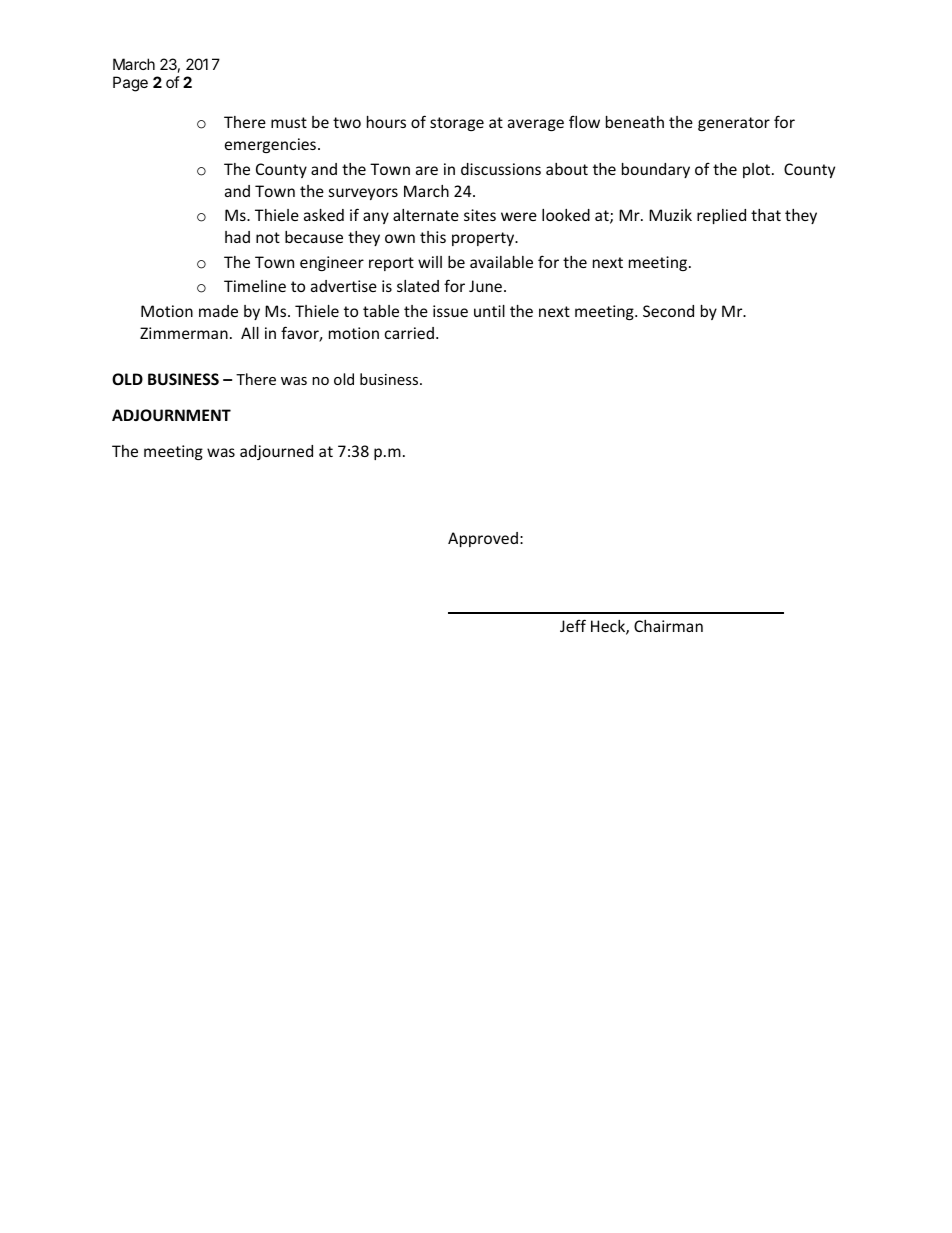 This page has height=1233, width=952. What do you see at coordinates (668, 626) in the page?
I see `Chairman` at bounding box center [668, 626].
